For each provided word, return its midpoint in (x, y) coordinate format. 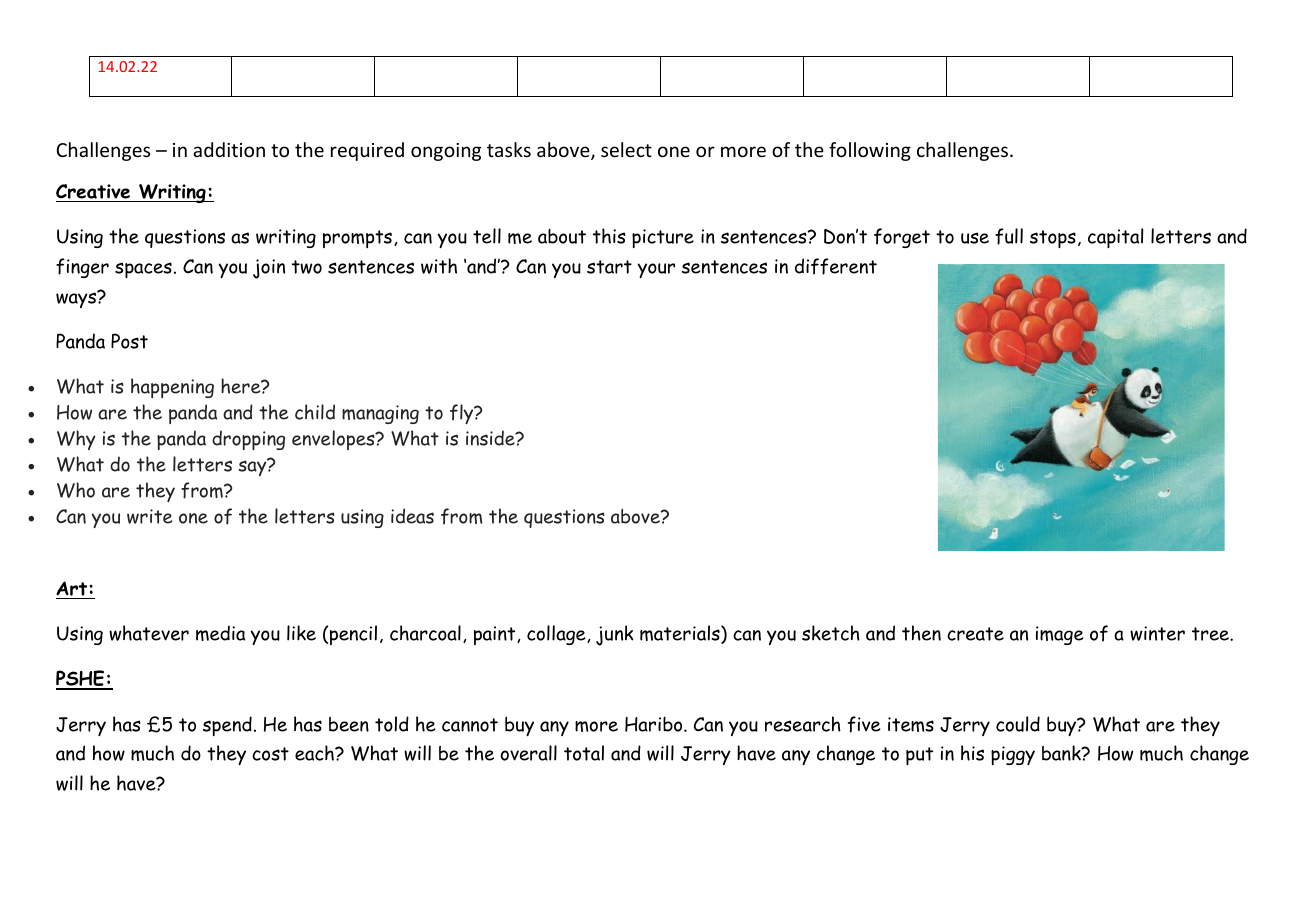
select (626, 149)
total (584, 753)
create (975, 634)
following (870, 151)
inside (491, 438)
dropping (248, 440)
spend (227, 726)
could (1018, 724)
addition (229, 149)
